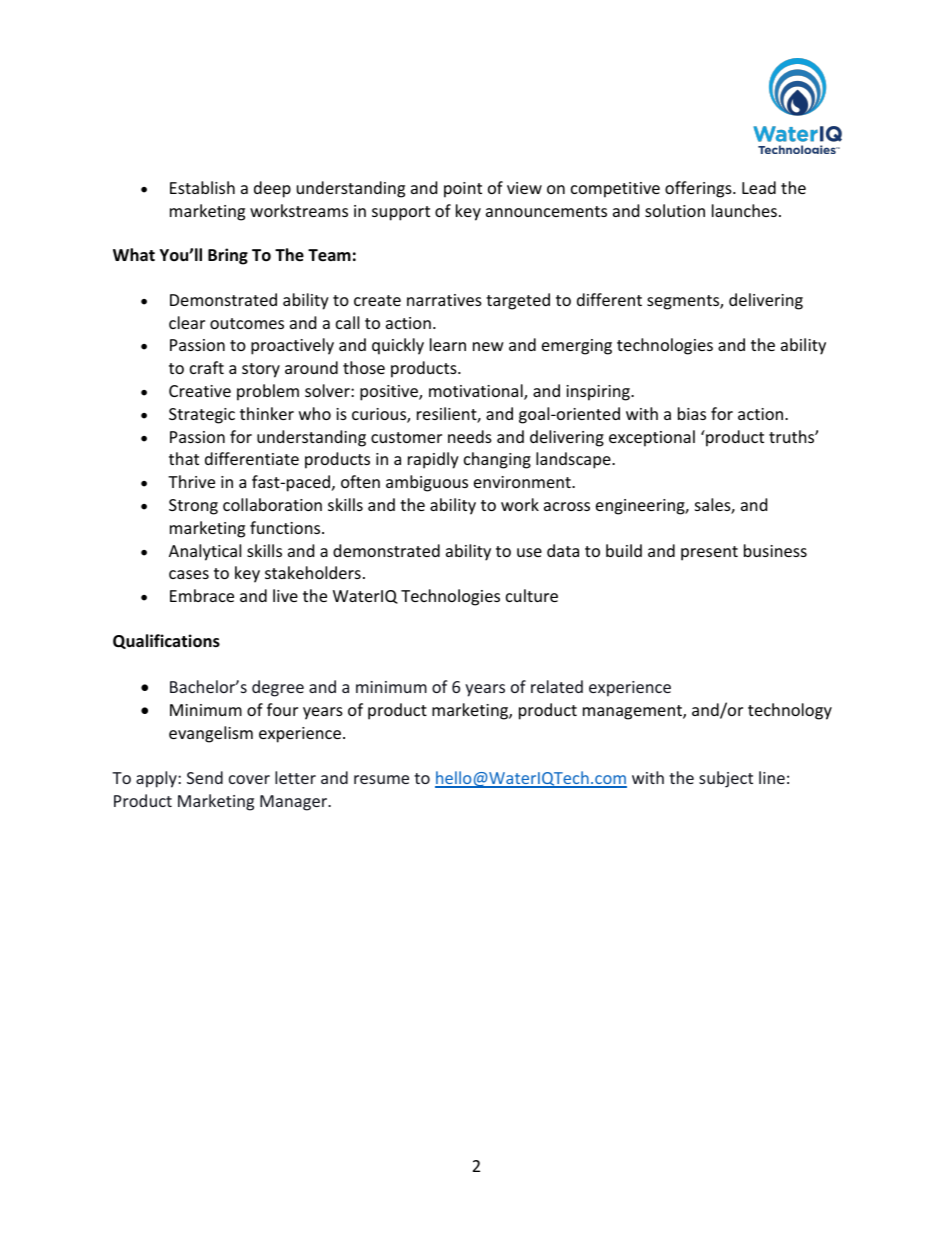  I want to click on ambiguous, so click(427, 483).
